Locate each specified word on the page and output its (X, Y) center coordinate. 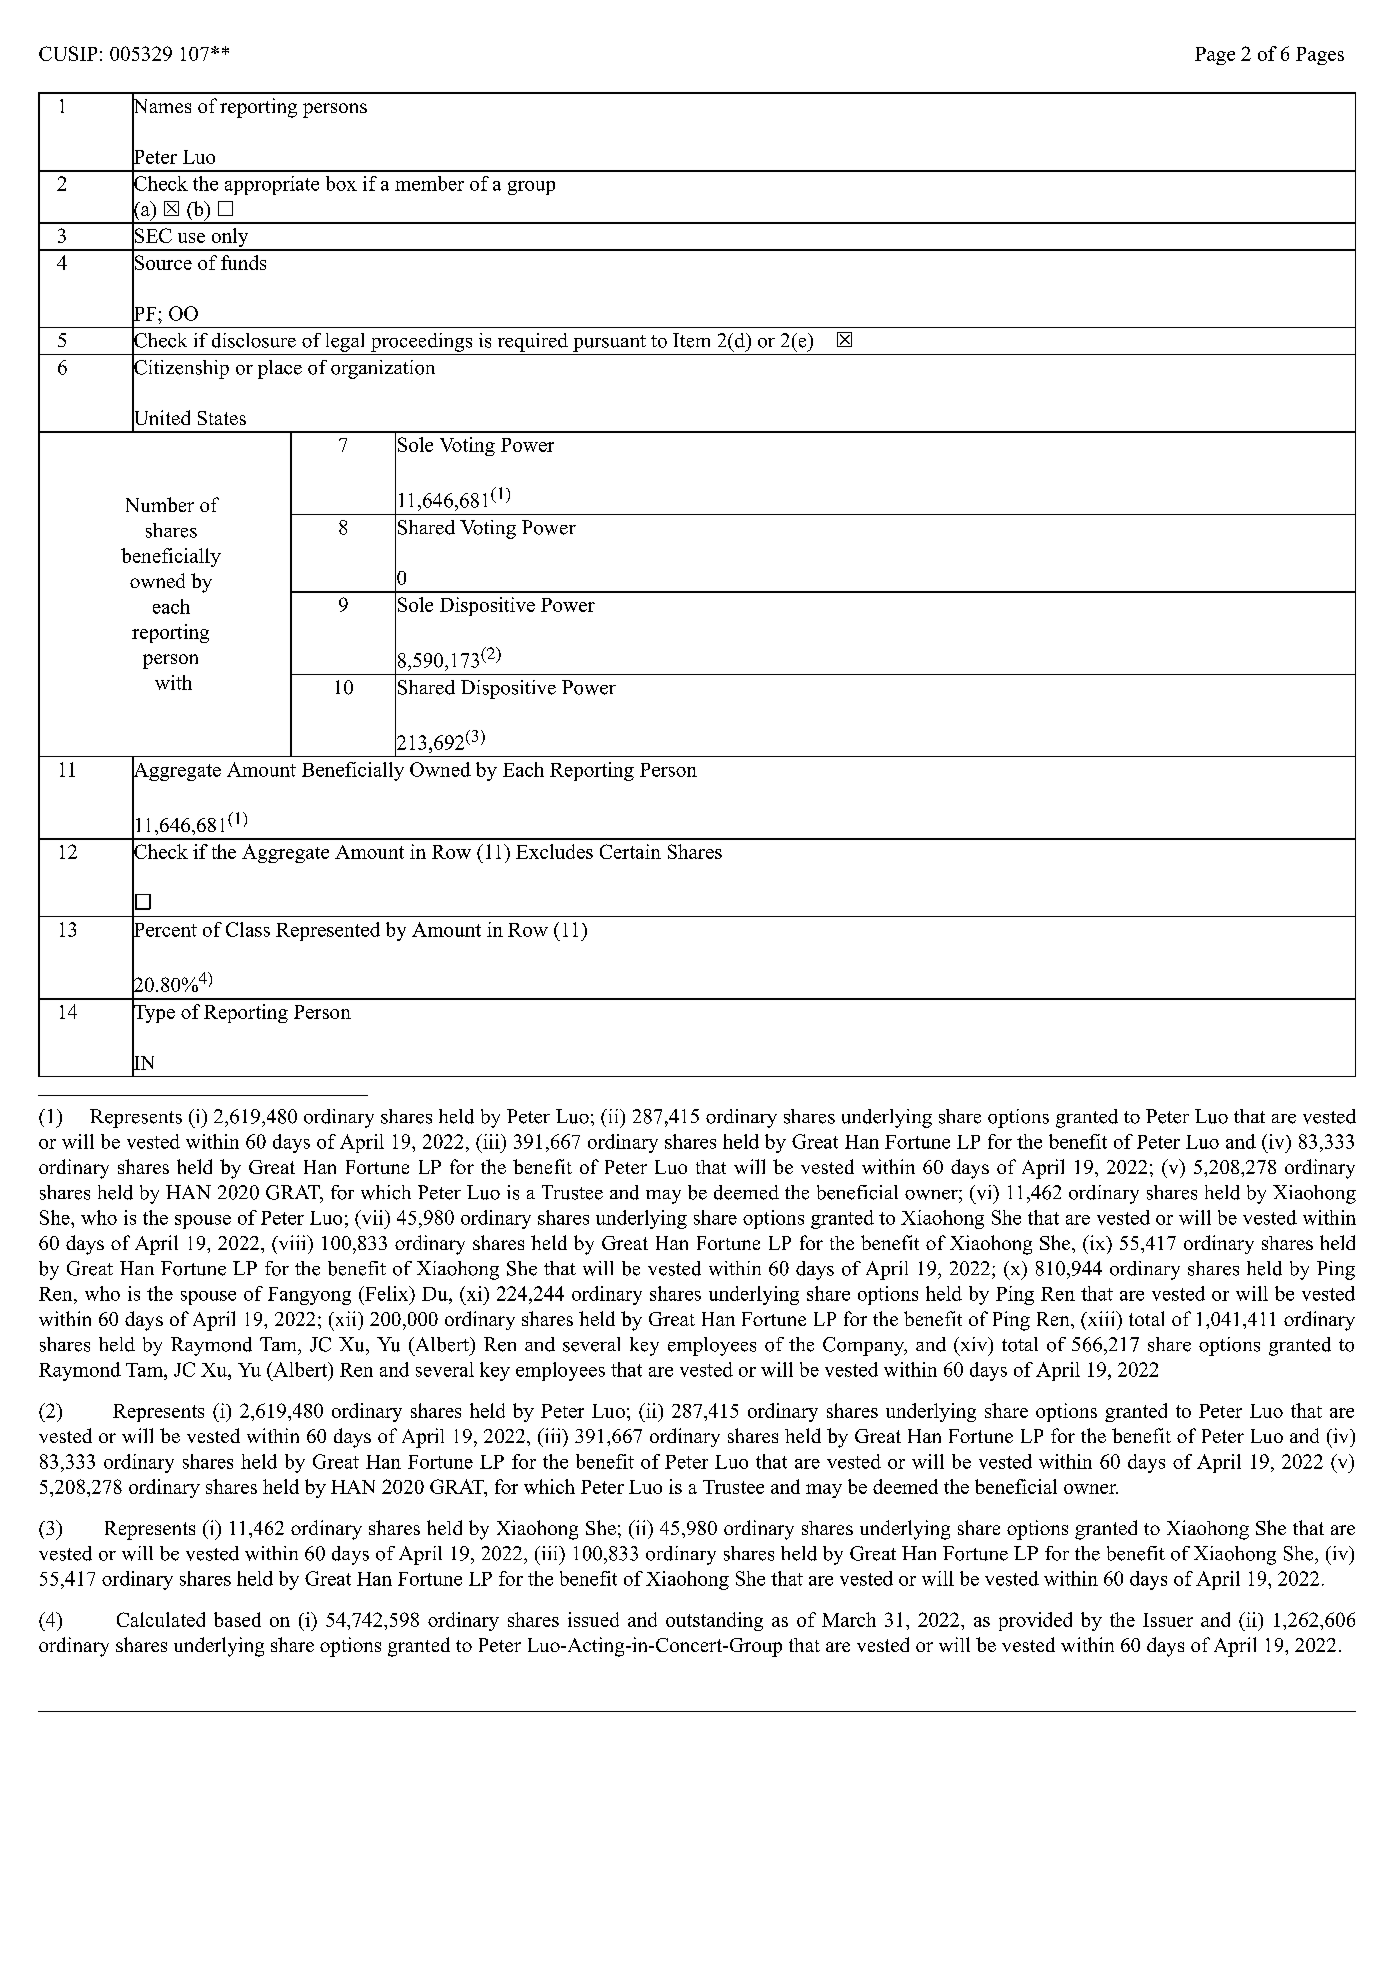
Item (691, 340)
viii (292, 1242)
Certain (630, 851)
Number (160, 504)
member (429, 183)
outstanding (714, 1621)
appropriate (272, 185)
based (237, 1619)
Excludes (554, 851)
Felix (387, 1293)
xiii (1101, 1318)
